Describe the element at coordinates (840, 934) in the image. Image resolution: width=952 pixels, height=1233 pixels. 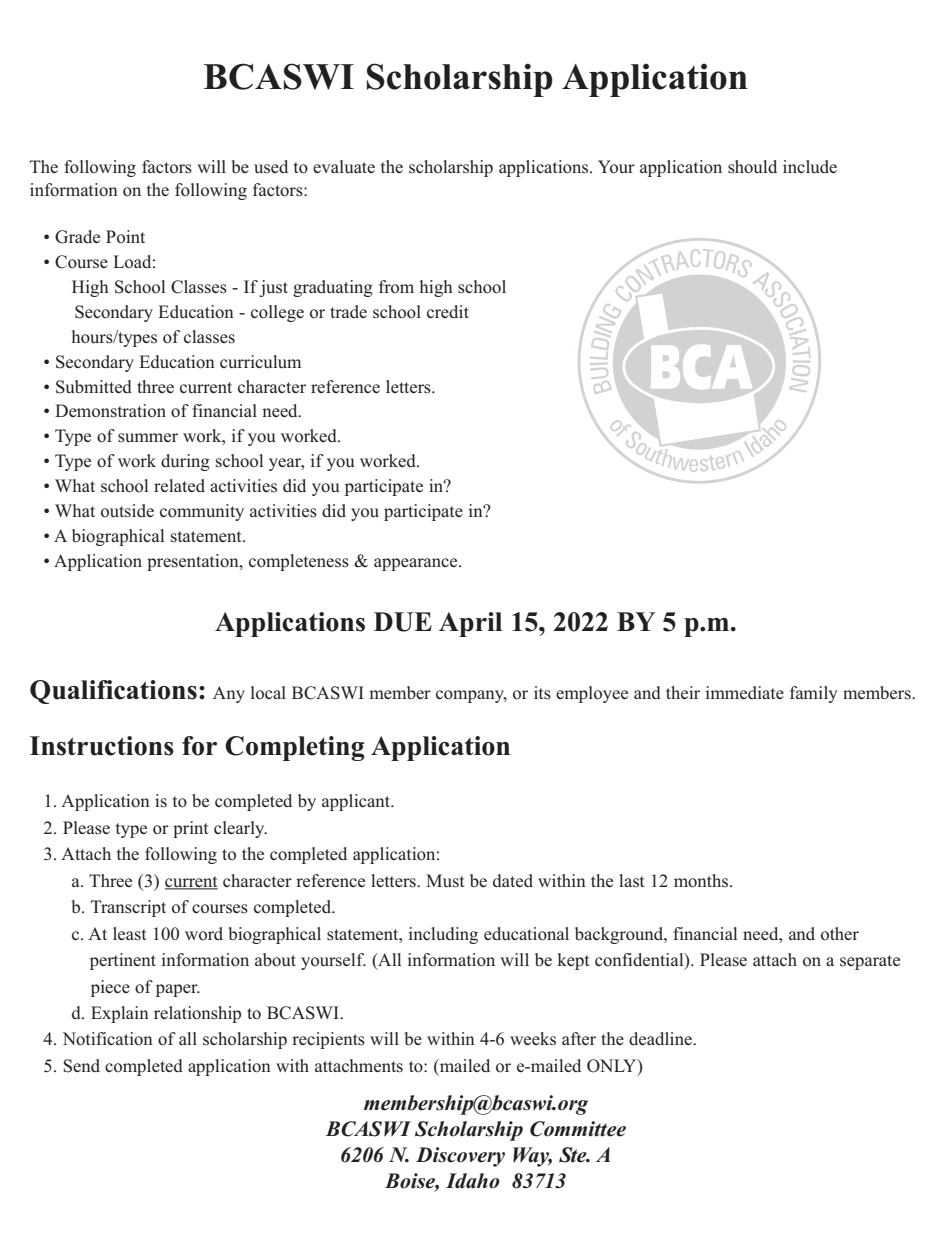
I see `other` at that location.
